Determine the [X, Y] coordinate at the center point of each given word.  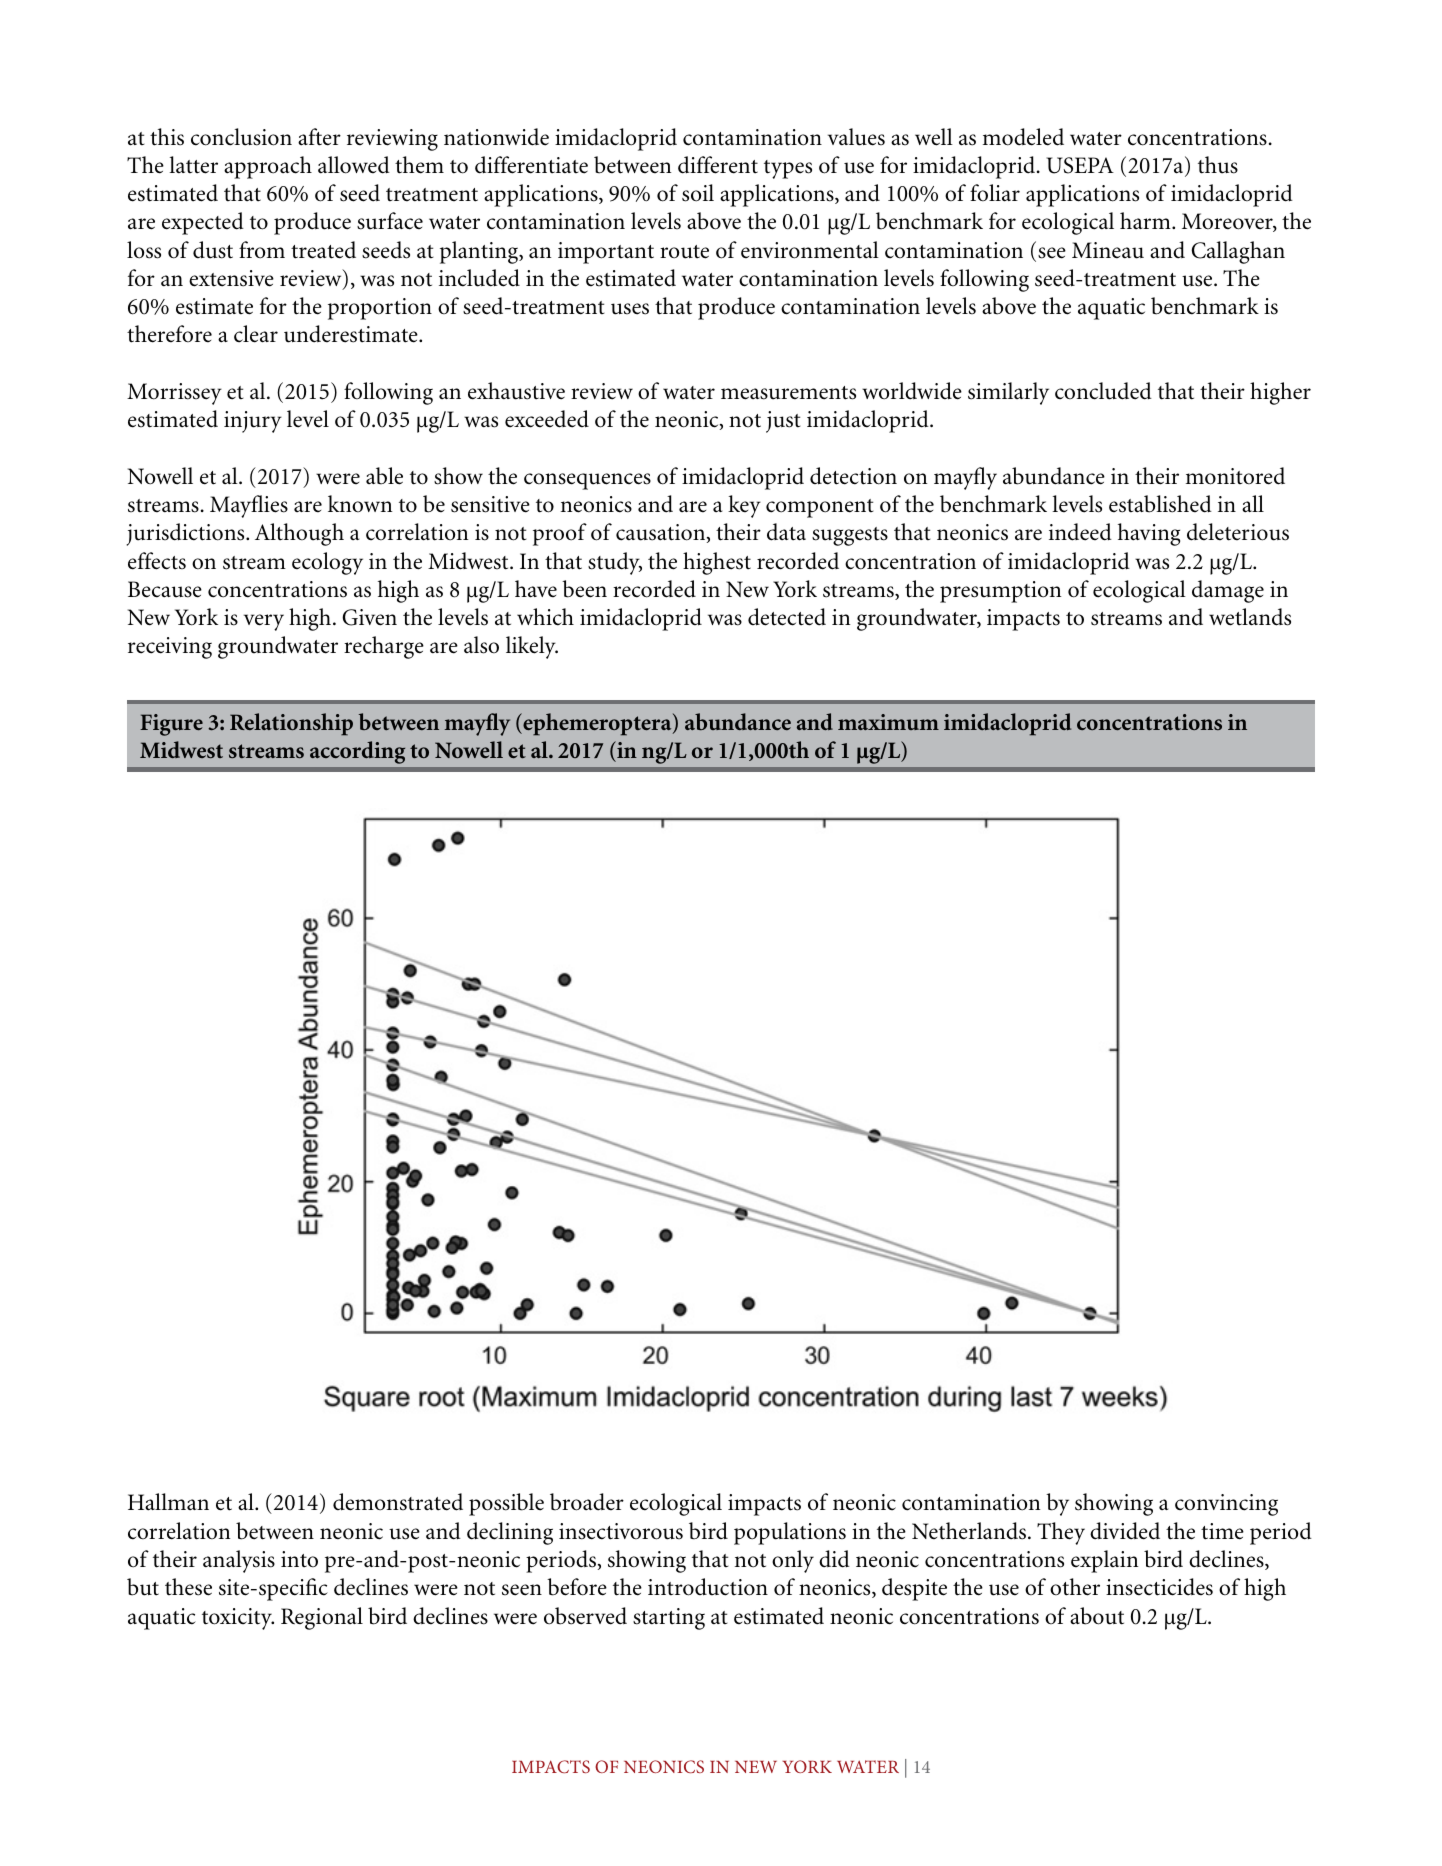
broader [587, 1502]
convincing [1226, 1505]
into [299, 1559]
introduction [708, 1587]
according [357, 752]
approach [268, 167]
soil [698, 193]
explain [1104, 1561]
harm [1146, 220]
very [264, 622]
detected [787, 617]
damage [1228, 591]
